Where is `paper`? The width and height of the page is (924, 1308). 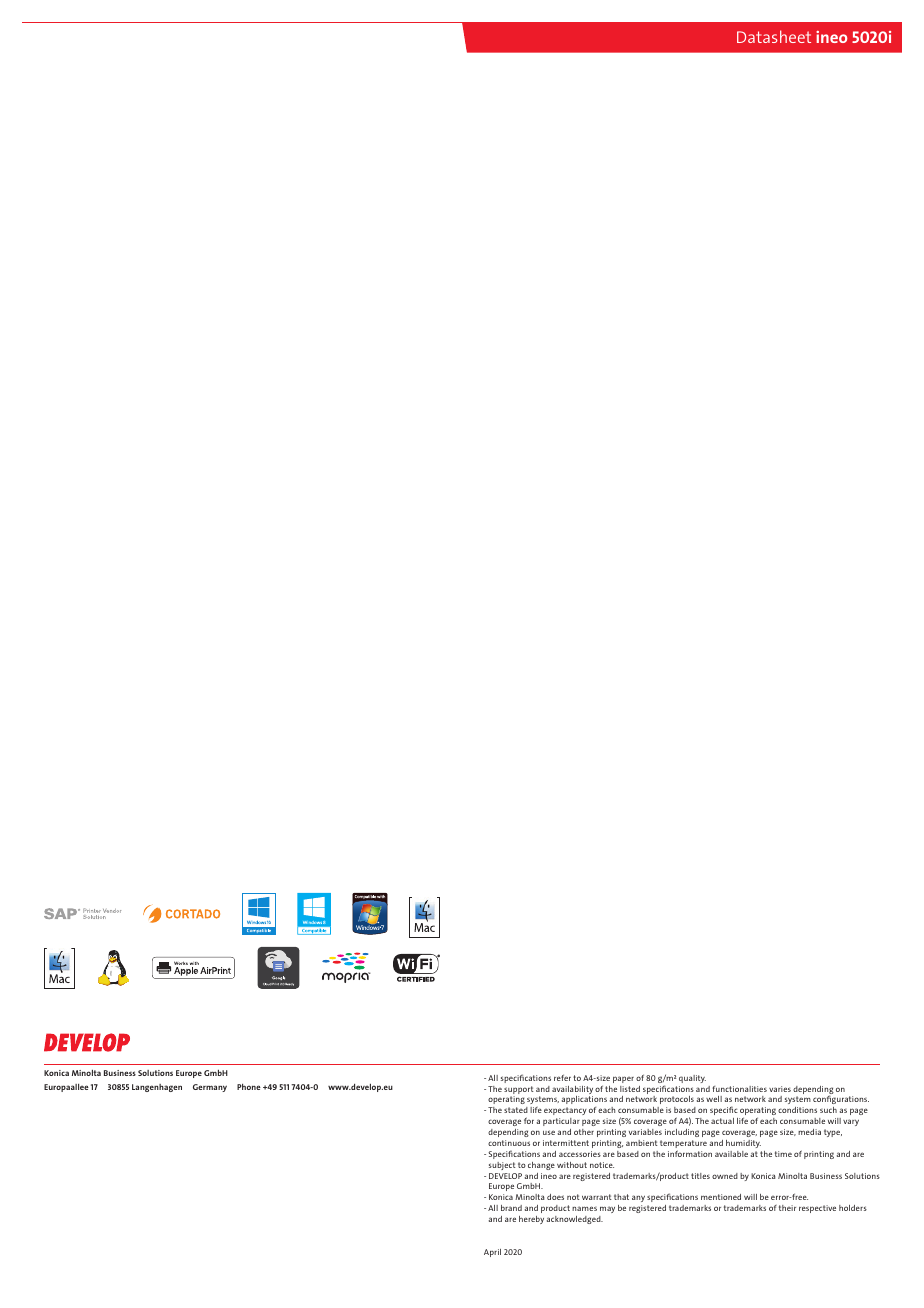 paper is located at coordinates (623, 1079).
